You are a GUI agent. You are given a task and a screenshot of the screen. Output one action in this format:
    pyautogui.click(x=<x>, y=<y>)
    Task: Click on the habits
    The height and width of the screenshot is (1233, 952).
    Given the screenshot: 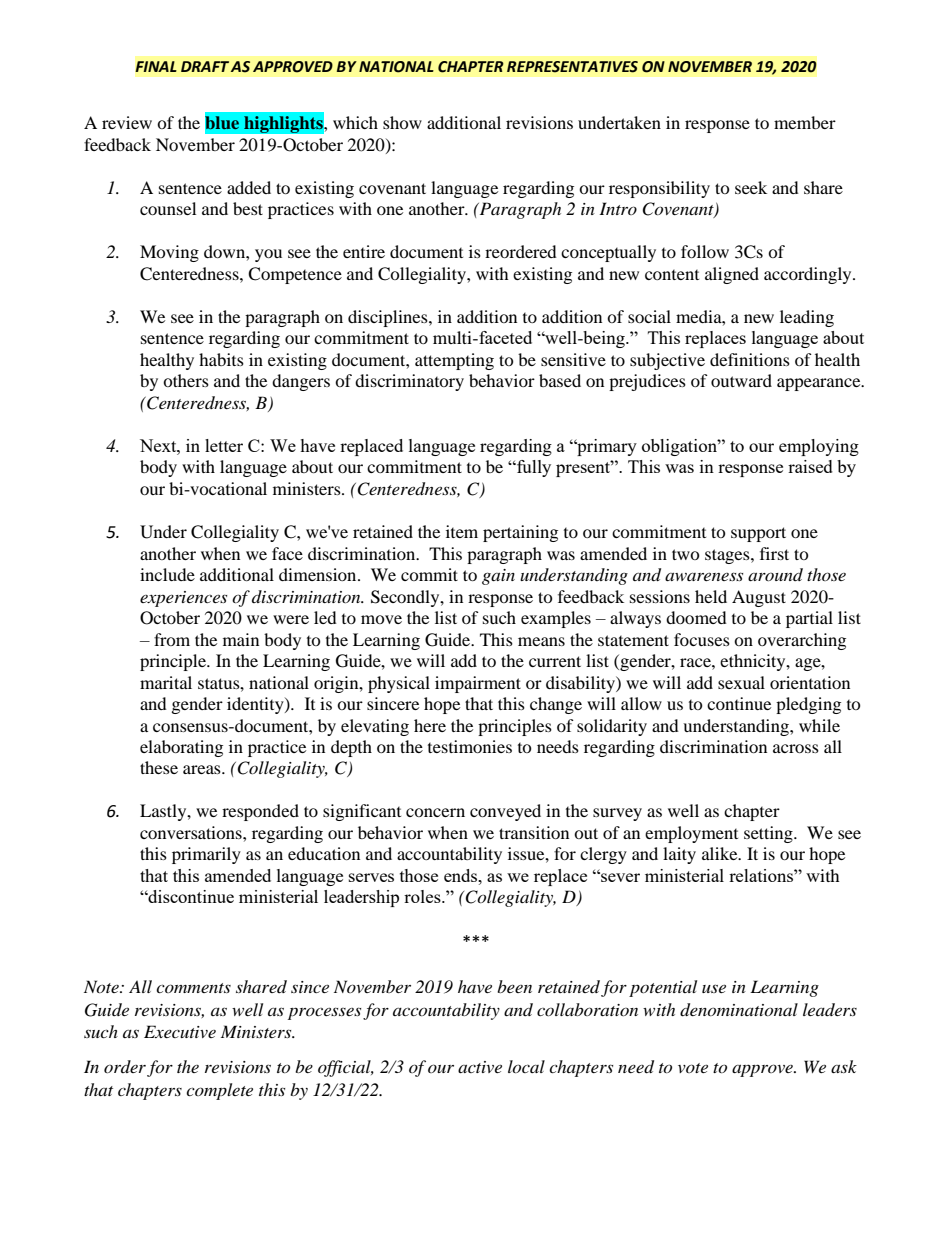 What is the action you would take?
    pyautogui.click(x=221, y=359)
